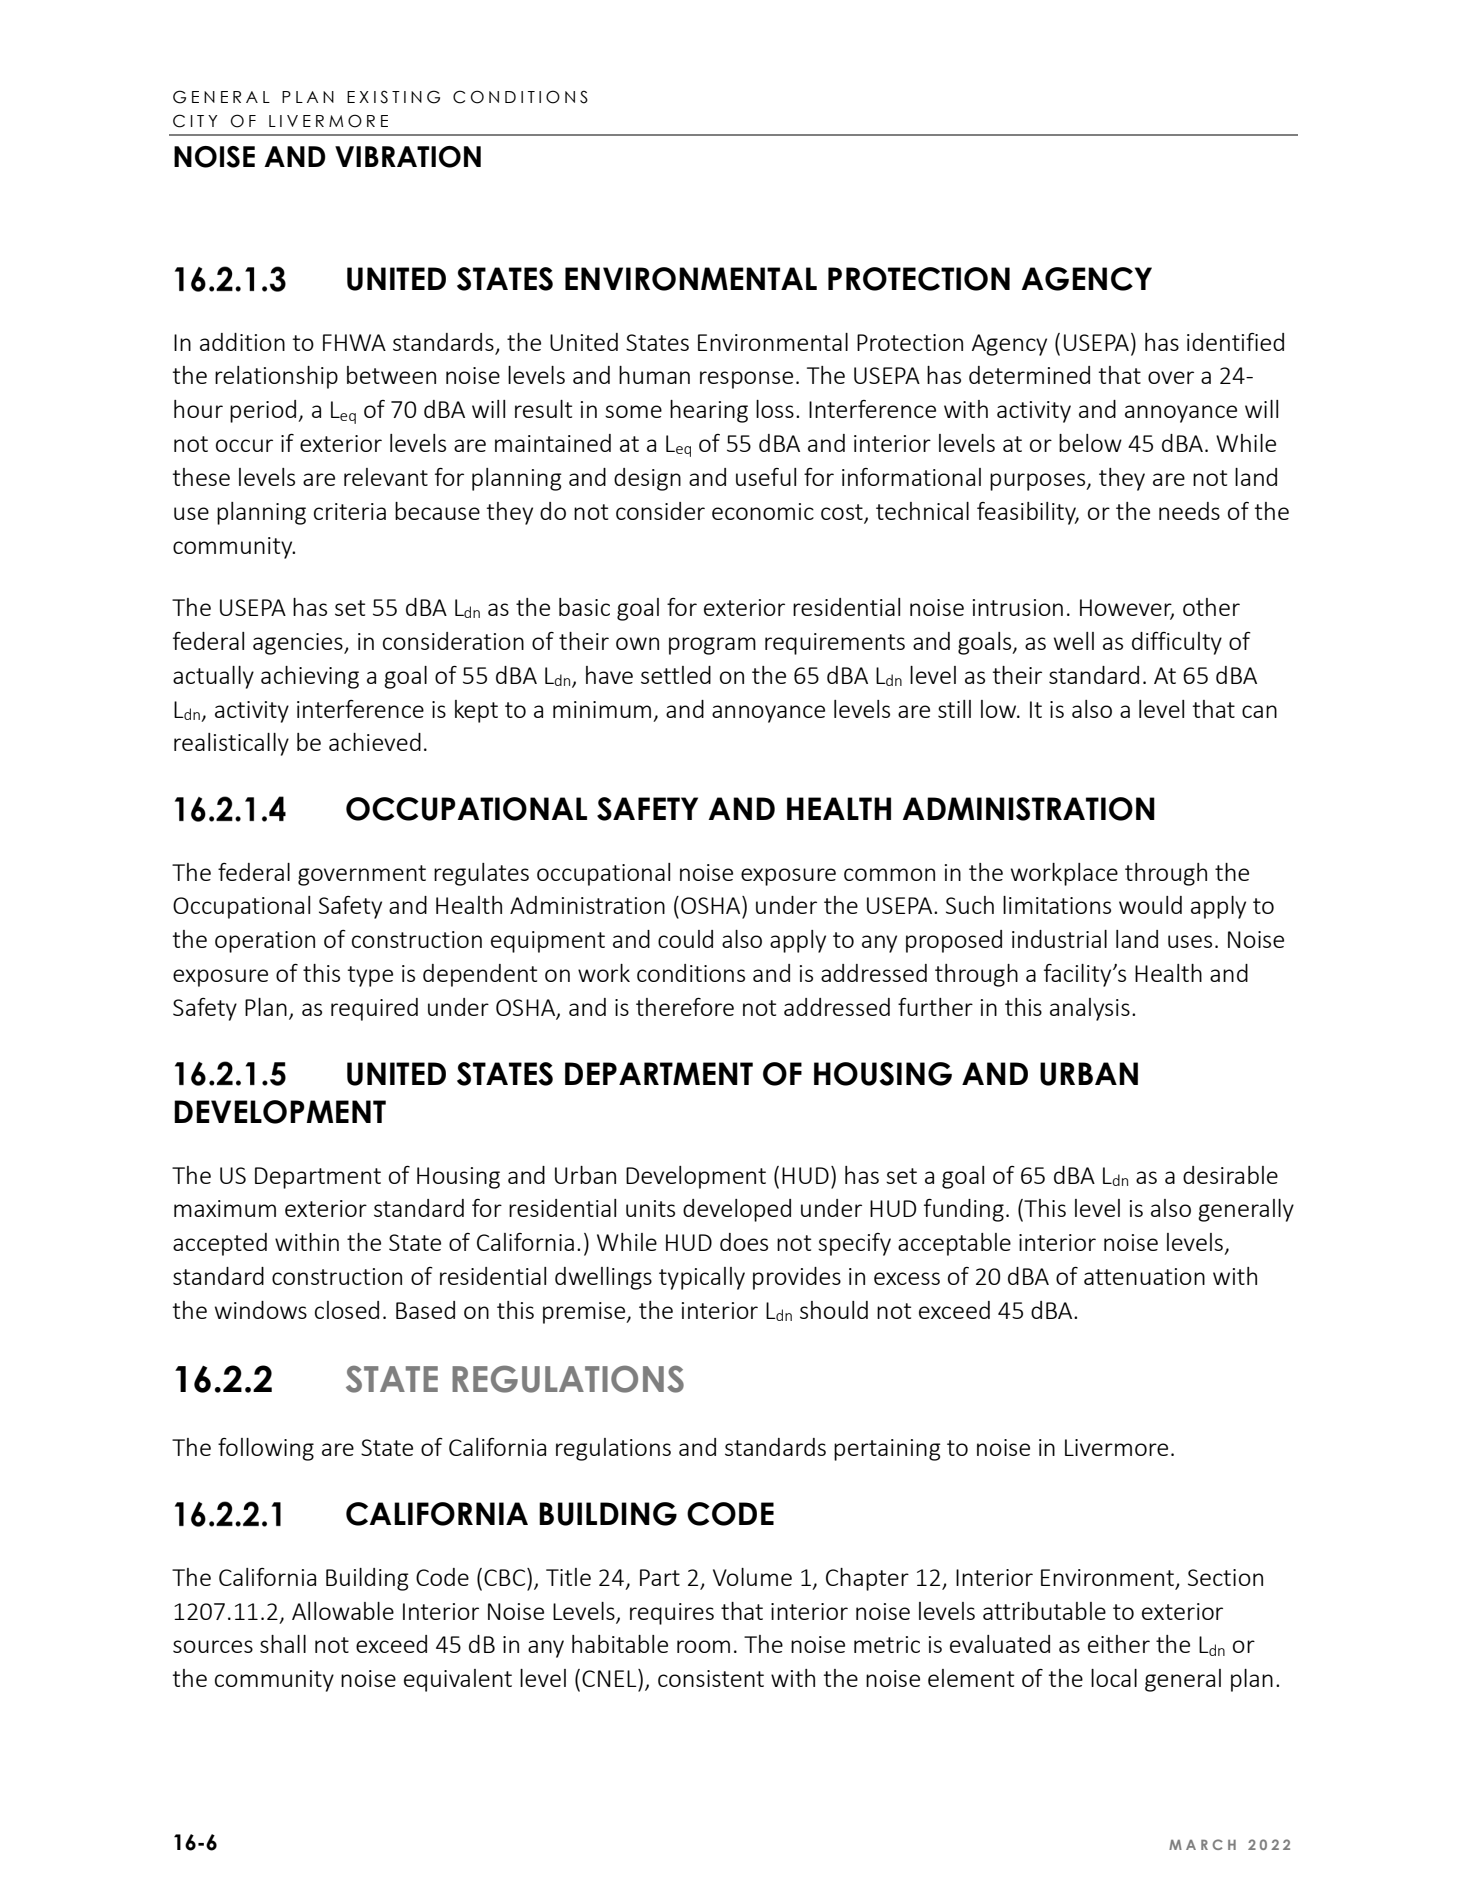 Image resolution: width=1467 pixels, height=1898 pixels. Describe the element at coordinates (1090, 1009) in the document. I see `analysis` at that location.
